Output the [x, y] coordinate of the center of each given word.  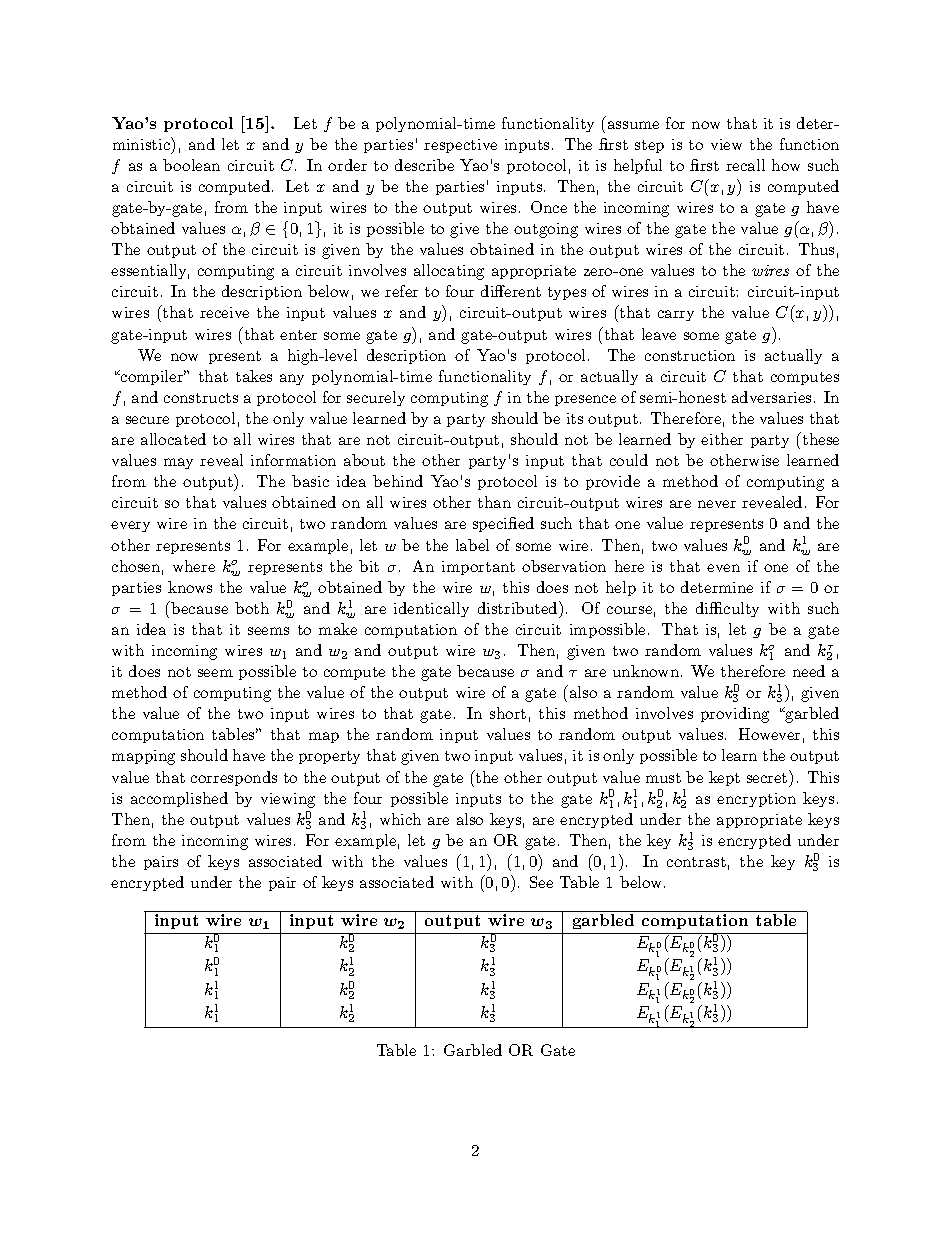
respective [460, 146]
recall [745, 165]
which [400, 819]
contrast [696, 862]
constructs [201, 398]
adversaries [771, 397]
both [252, 608]
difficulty [727, 609]
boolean [191, 165]
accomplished [179, 799]
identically [431, 609]
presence [585, 400]
